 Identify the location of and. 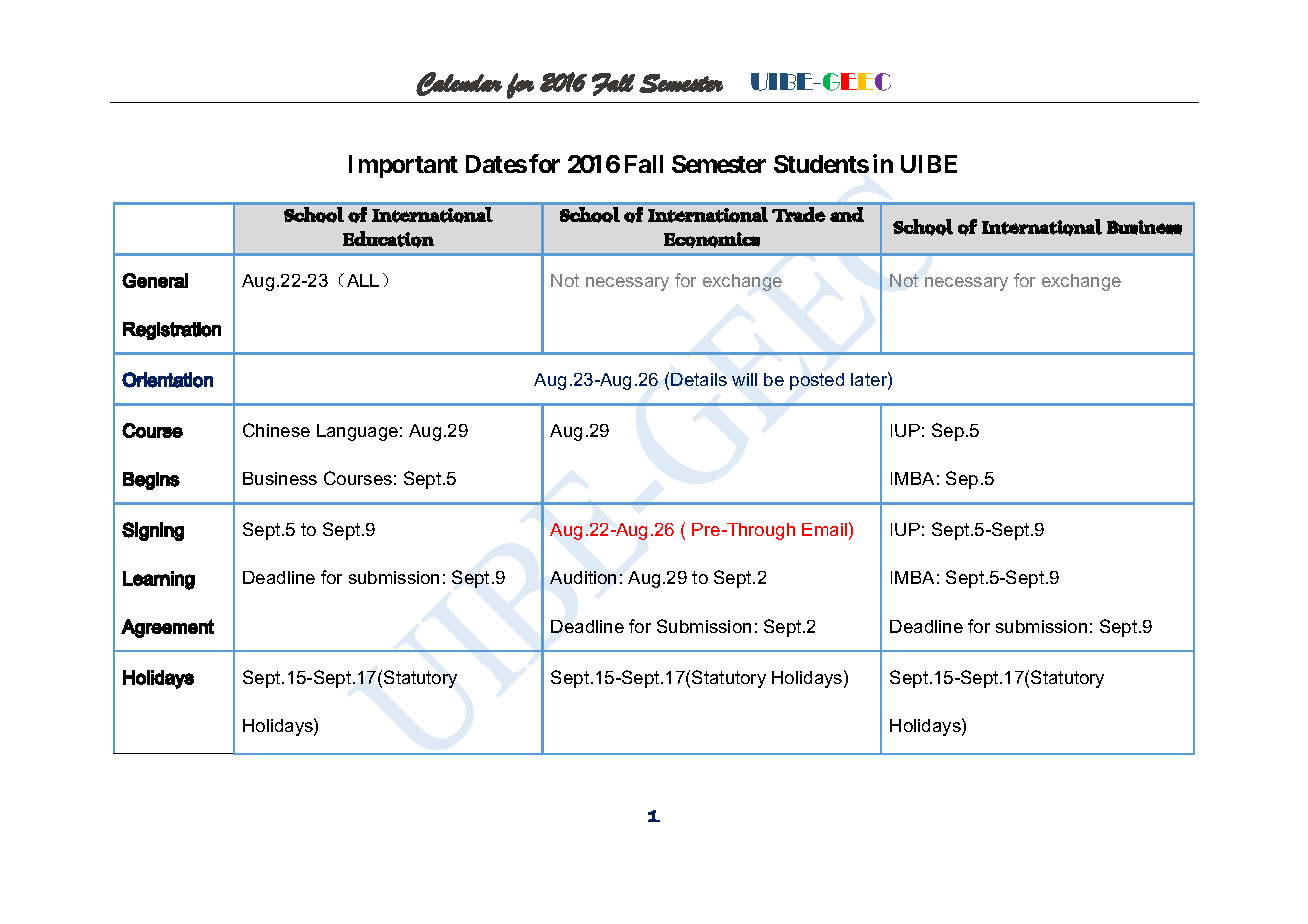
(847, 214).
